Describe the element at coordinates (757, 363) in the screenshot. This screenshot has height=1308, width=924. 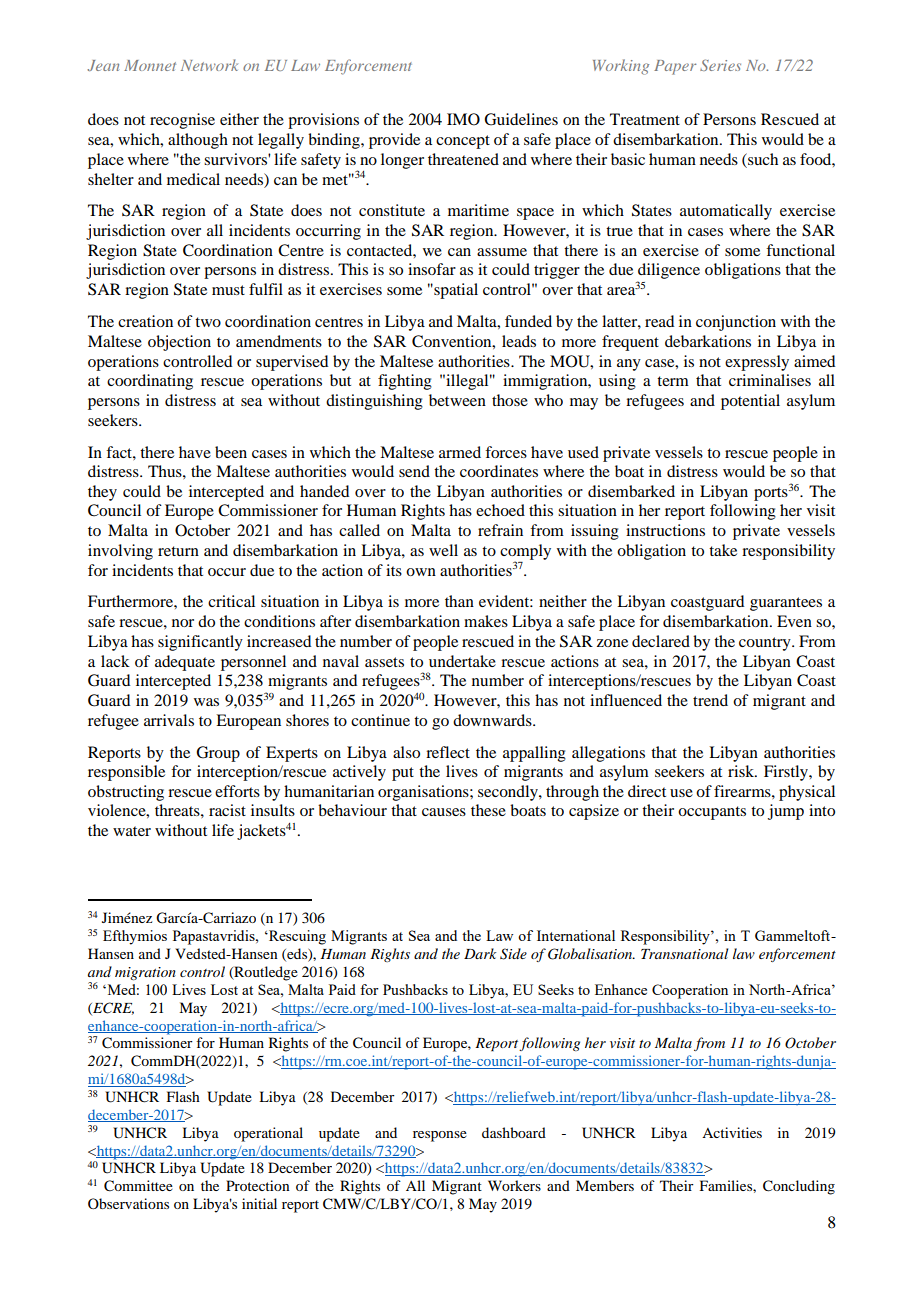
I see `expressly` at that location.
